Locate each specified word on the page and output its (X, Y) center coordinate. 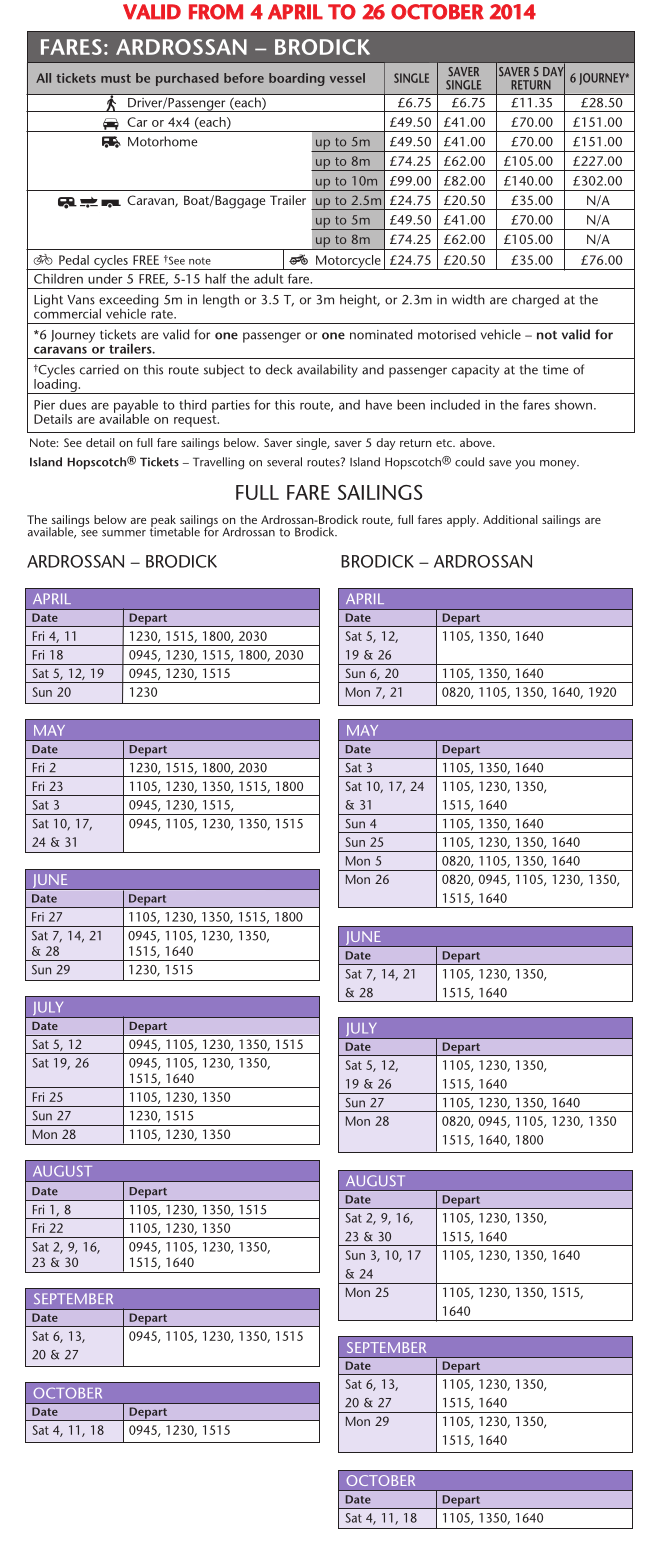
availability (327, 371)
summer (124, 533)
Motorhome (162, 141)
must (116, 78)
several (284, 462)
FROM (216, 12)
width (468, 299)
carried (99, 369)
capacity (475, 371)
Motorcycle (348, 262)
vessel (347, 78)
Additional (510, 519)
